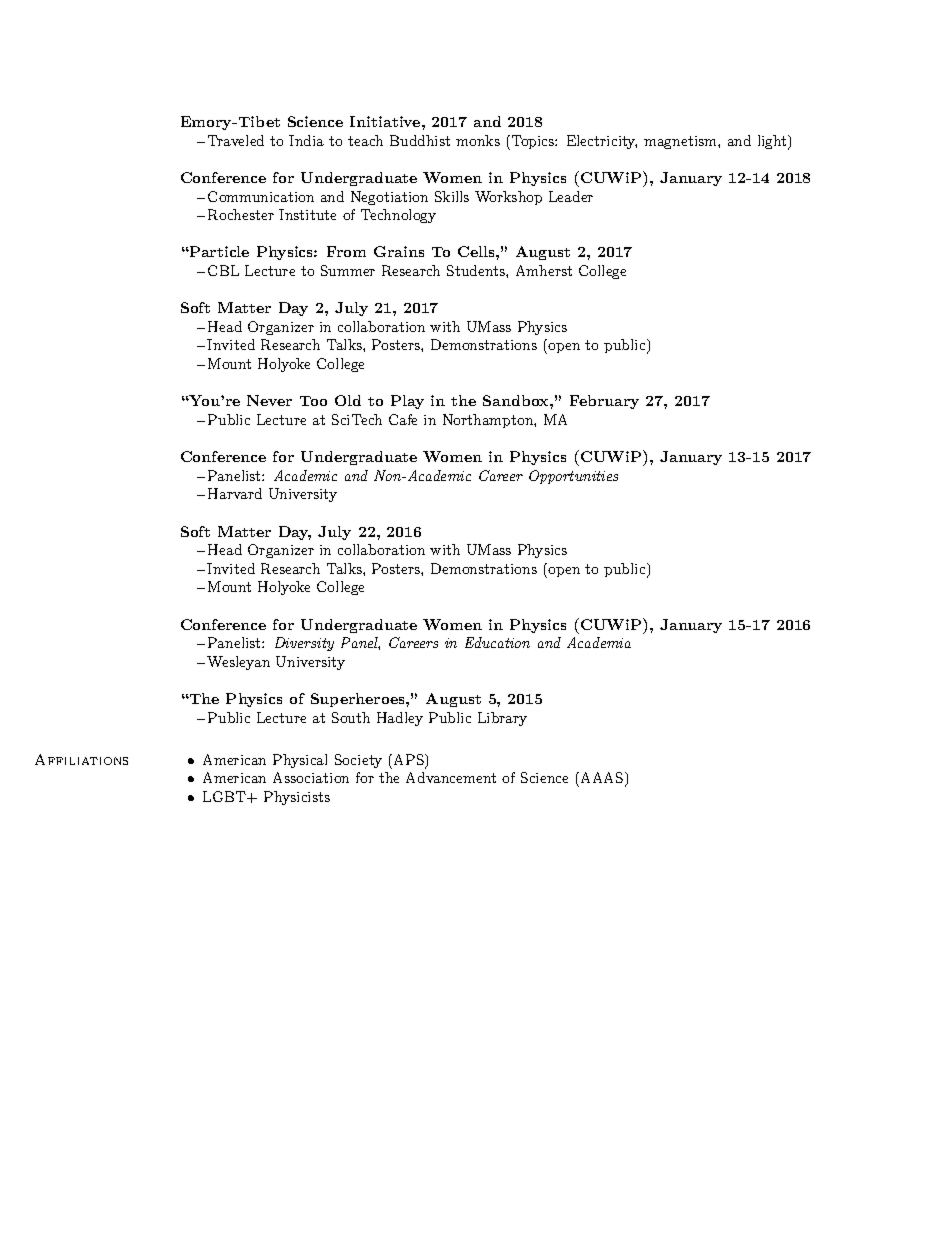  What do you see at coordinates (497, 642) in the screenshot?
I see `Education` at bounding box center [497, 642].
